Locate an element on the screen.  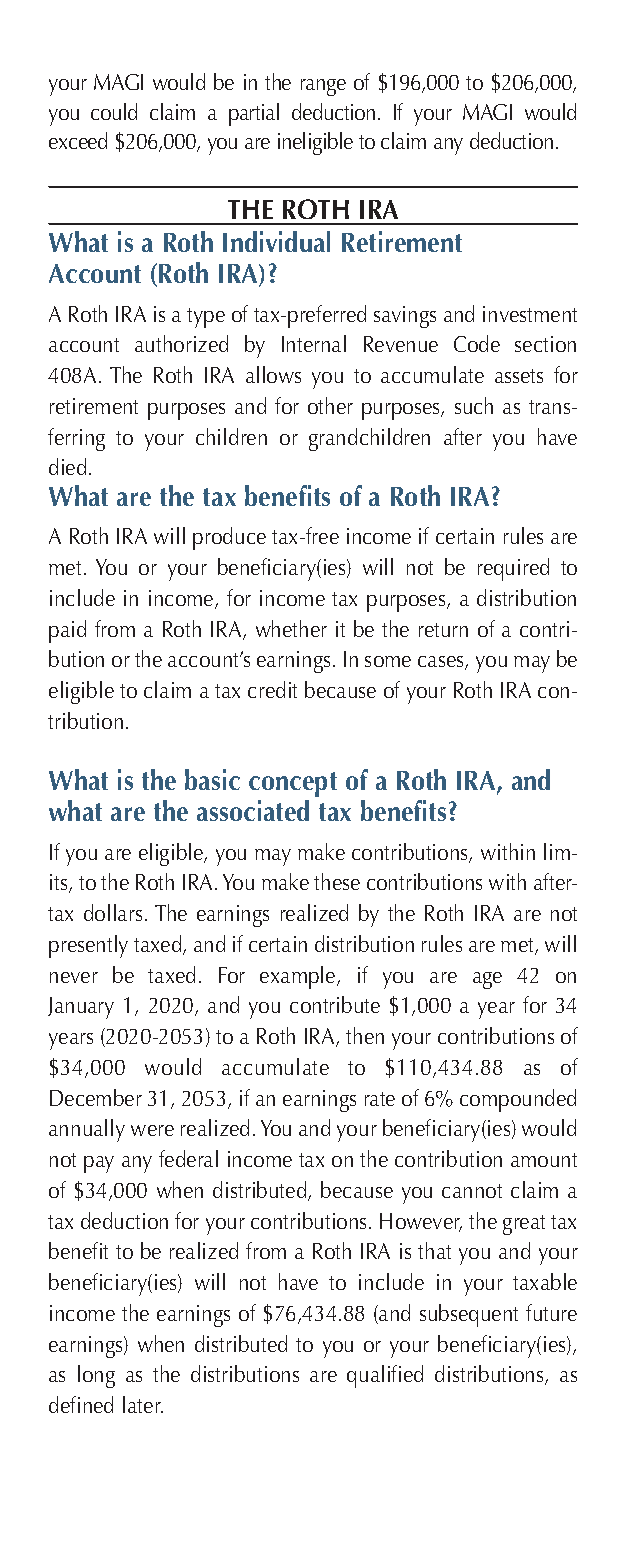
then is located at coordinates (365, 1035).
